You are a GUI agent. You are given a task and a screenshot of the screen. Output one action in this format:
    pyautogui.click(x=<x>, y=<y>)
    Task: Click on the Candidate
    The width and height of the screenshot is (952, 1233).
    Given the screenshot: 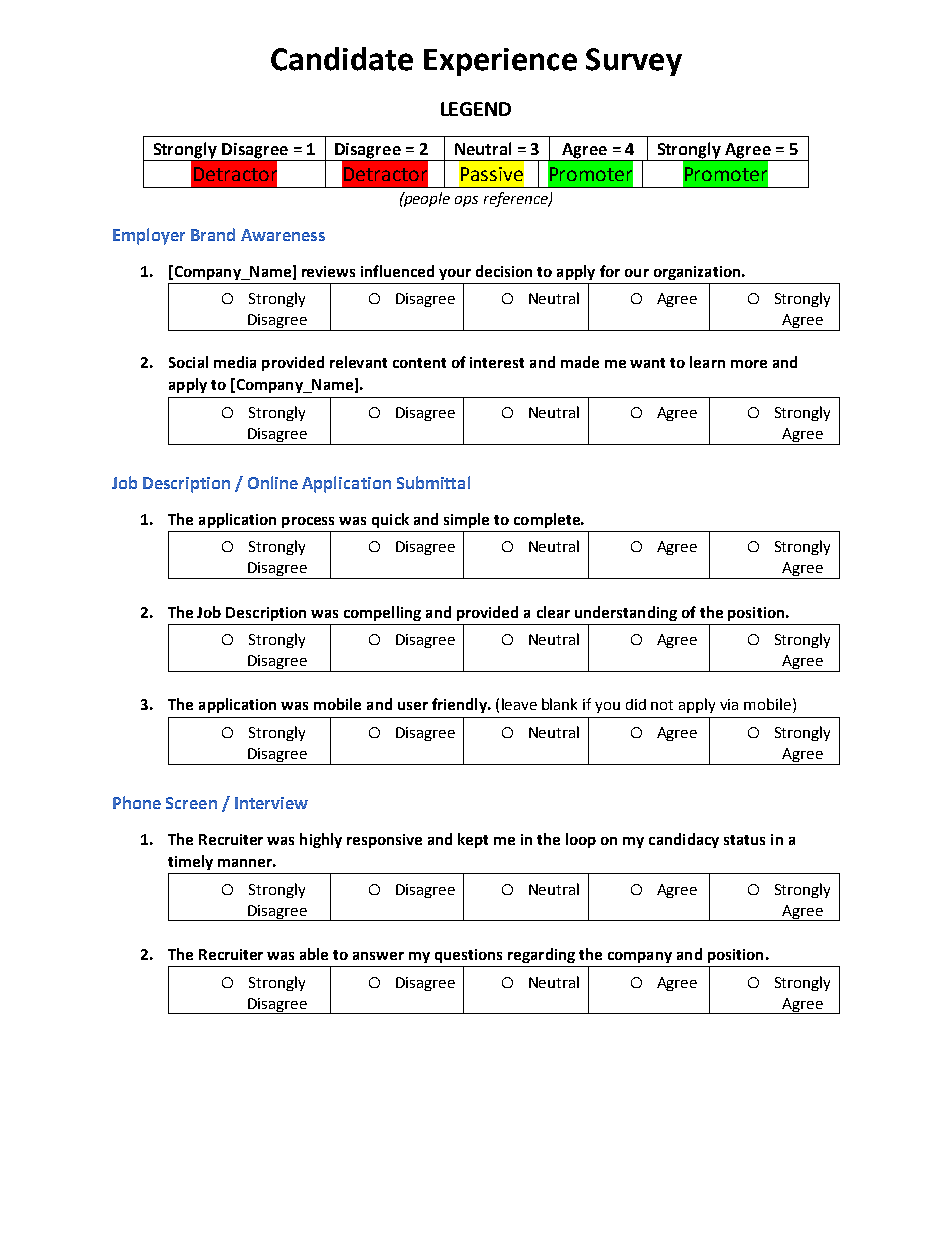 What is the action you would take?
    pyautogui.click(x=342, y=59)
